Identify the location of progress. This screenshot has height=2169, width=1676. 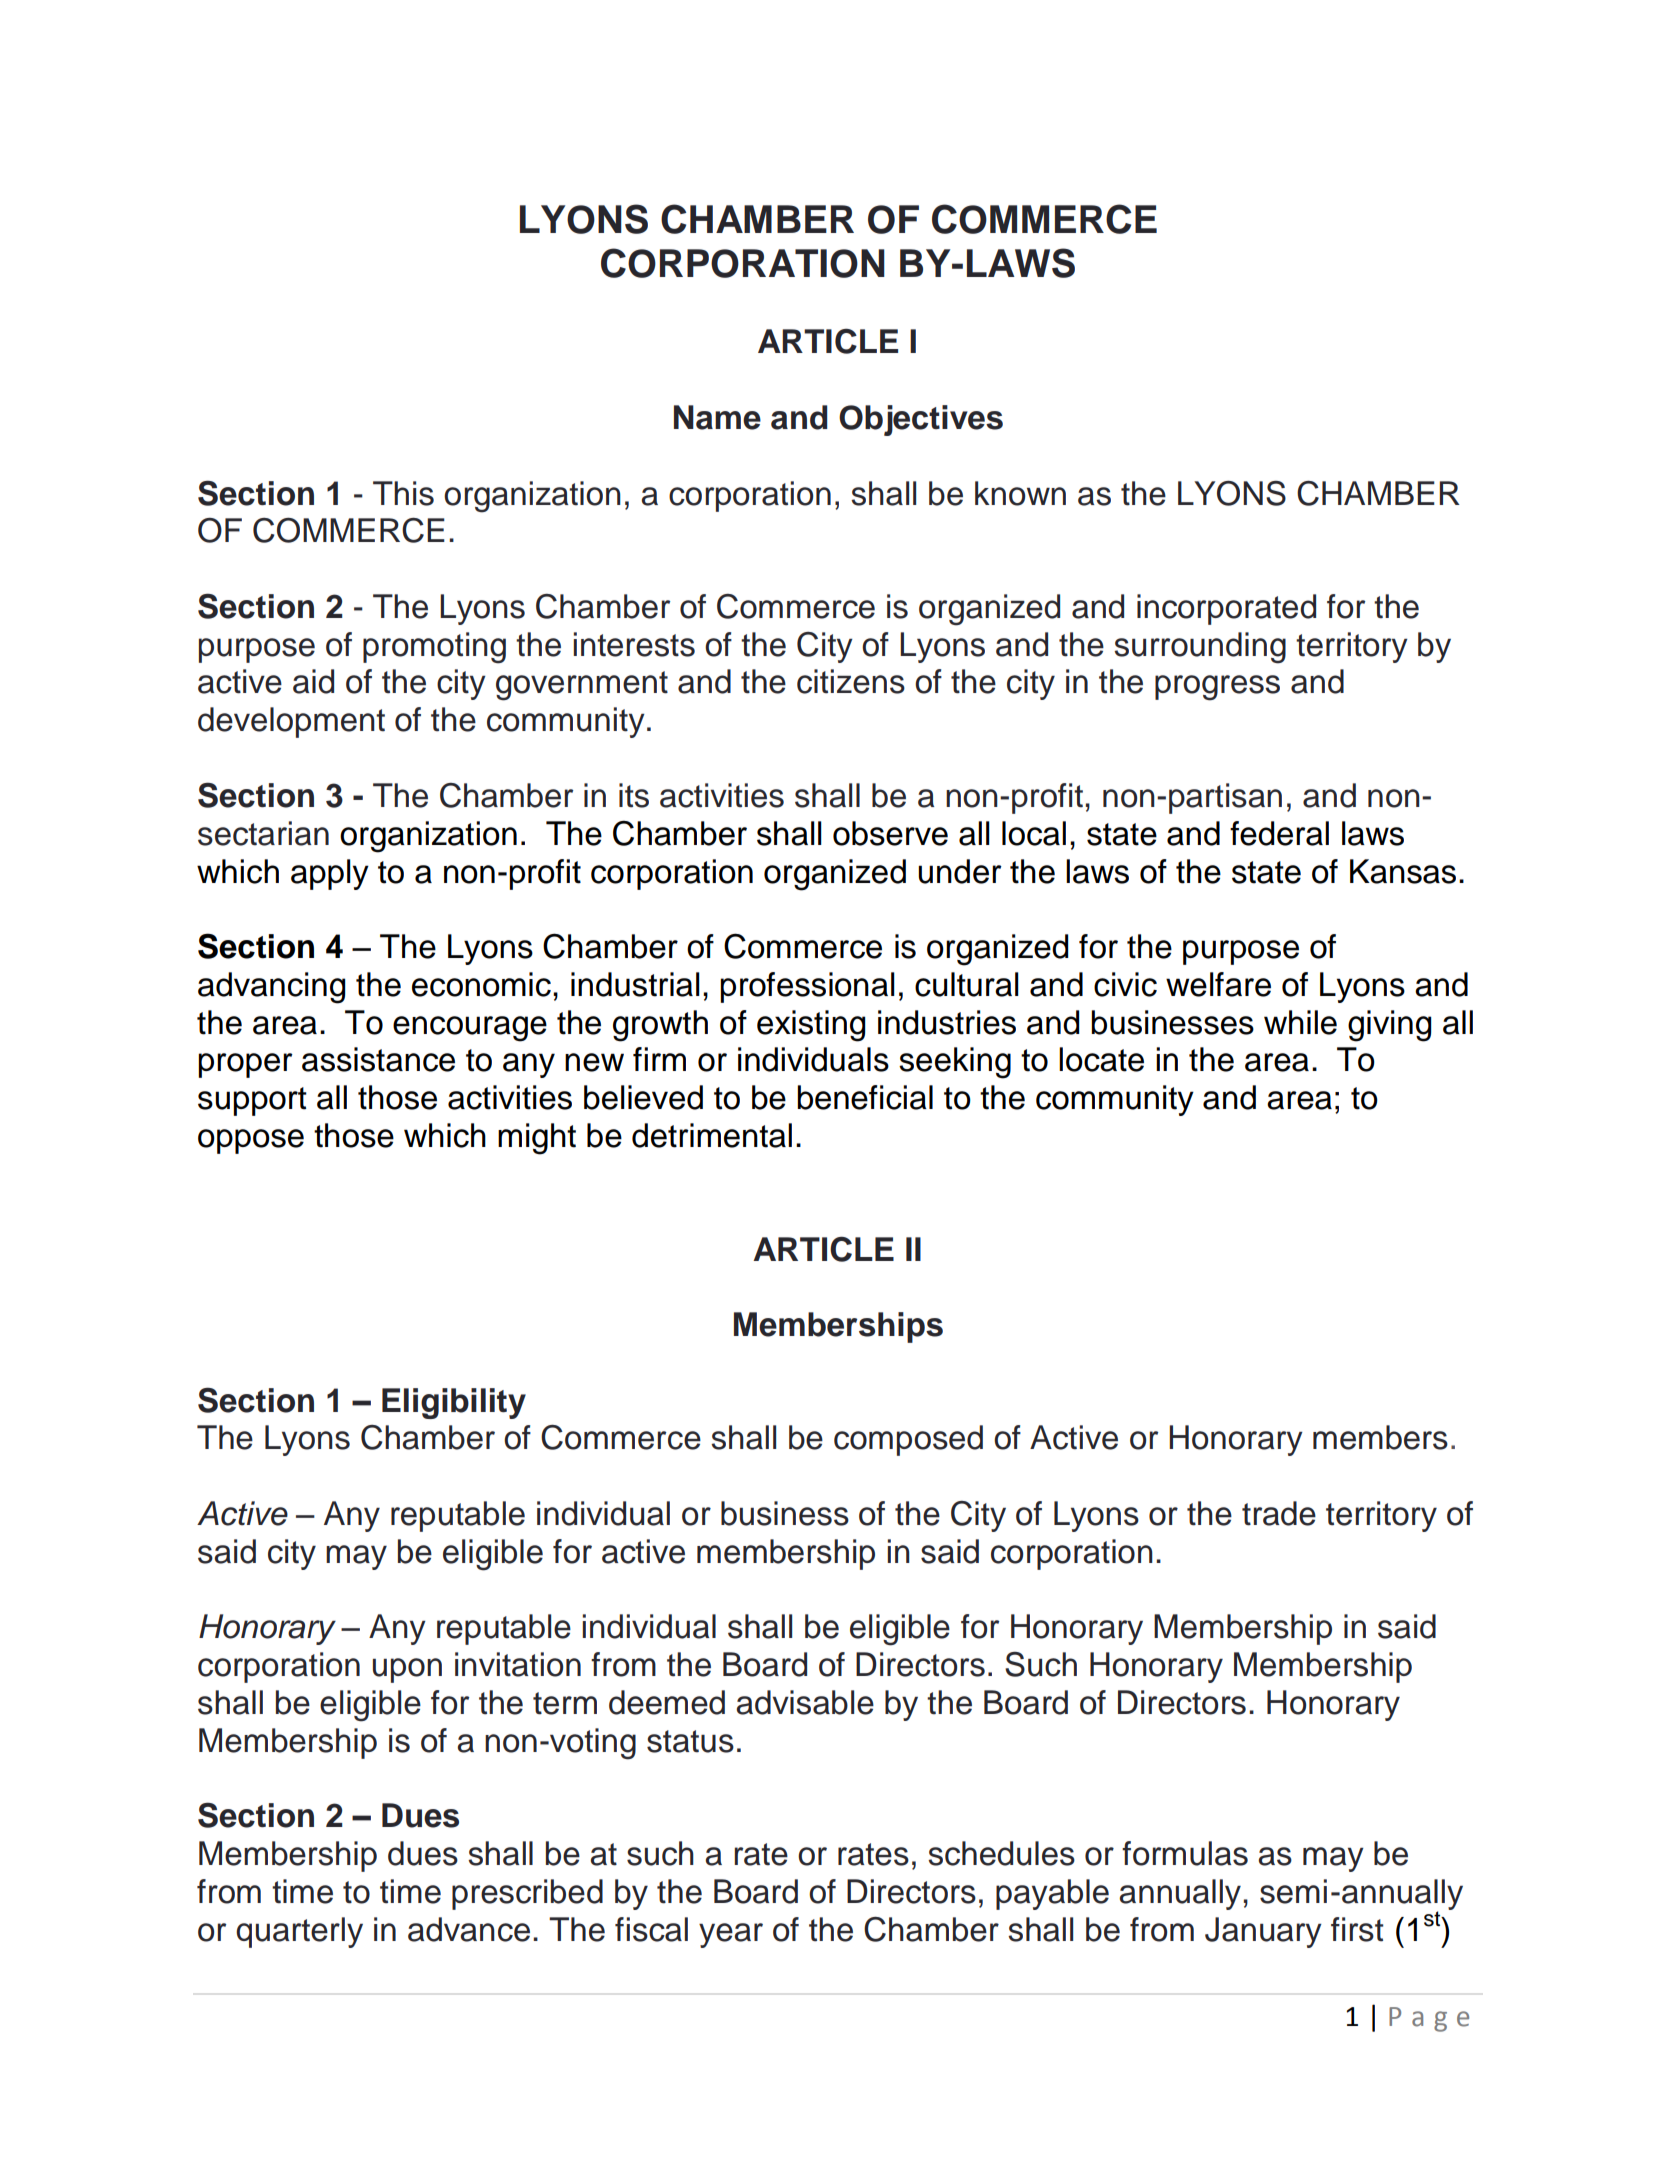
(1217, 688).
